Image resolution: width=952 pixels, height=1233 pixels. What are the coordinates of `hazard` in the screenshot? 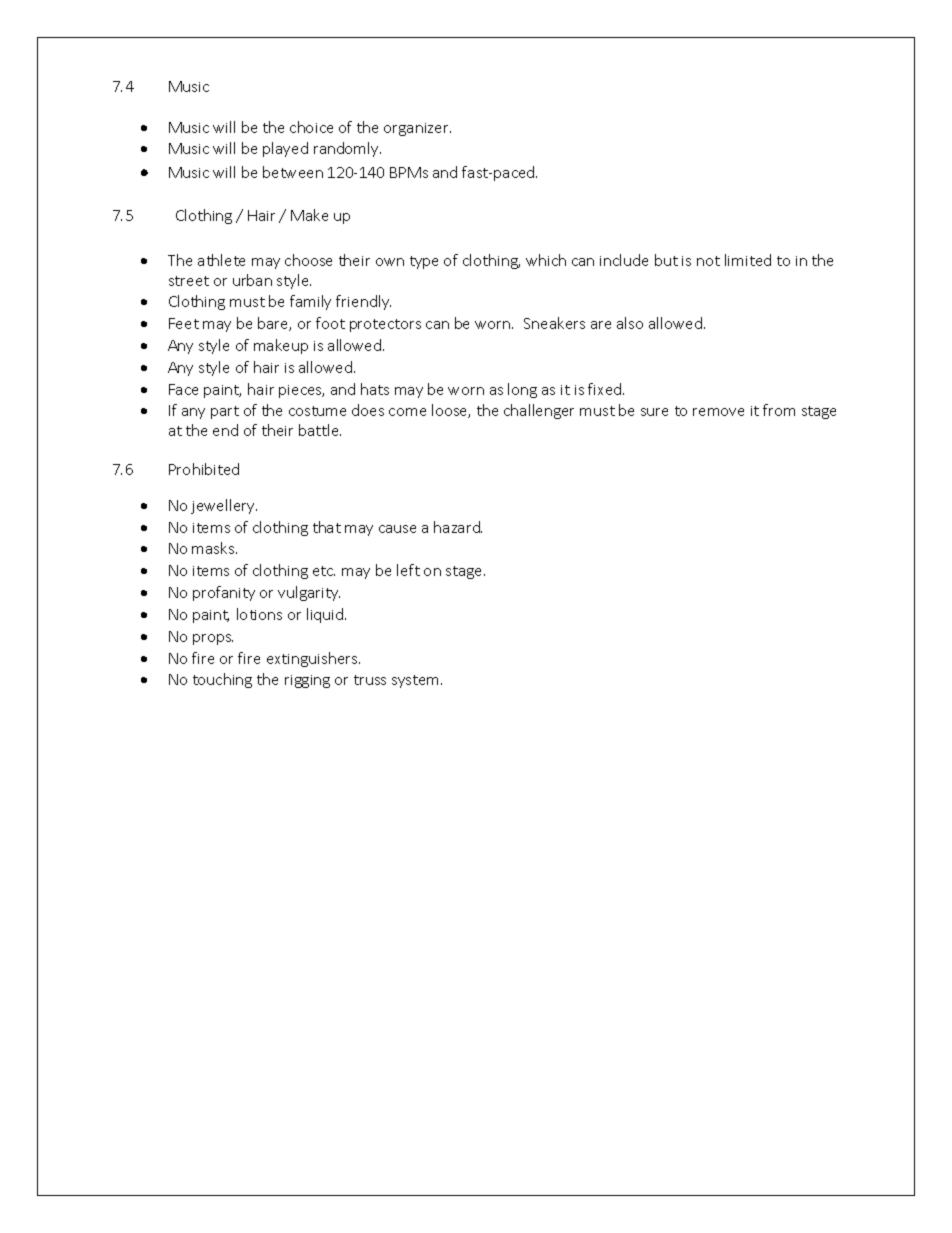 It's located at (458, 527).
